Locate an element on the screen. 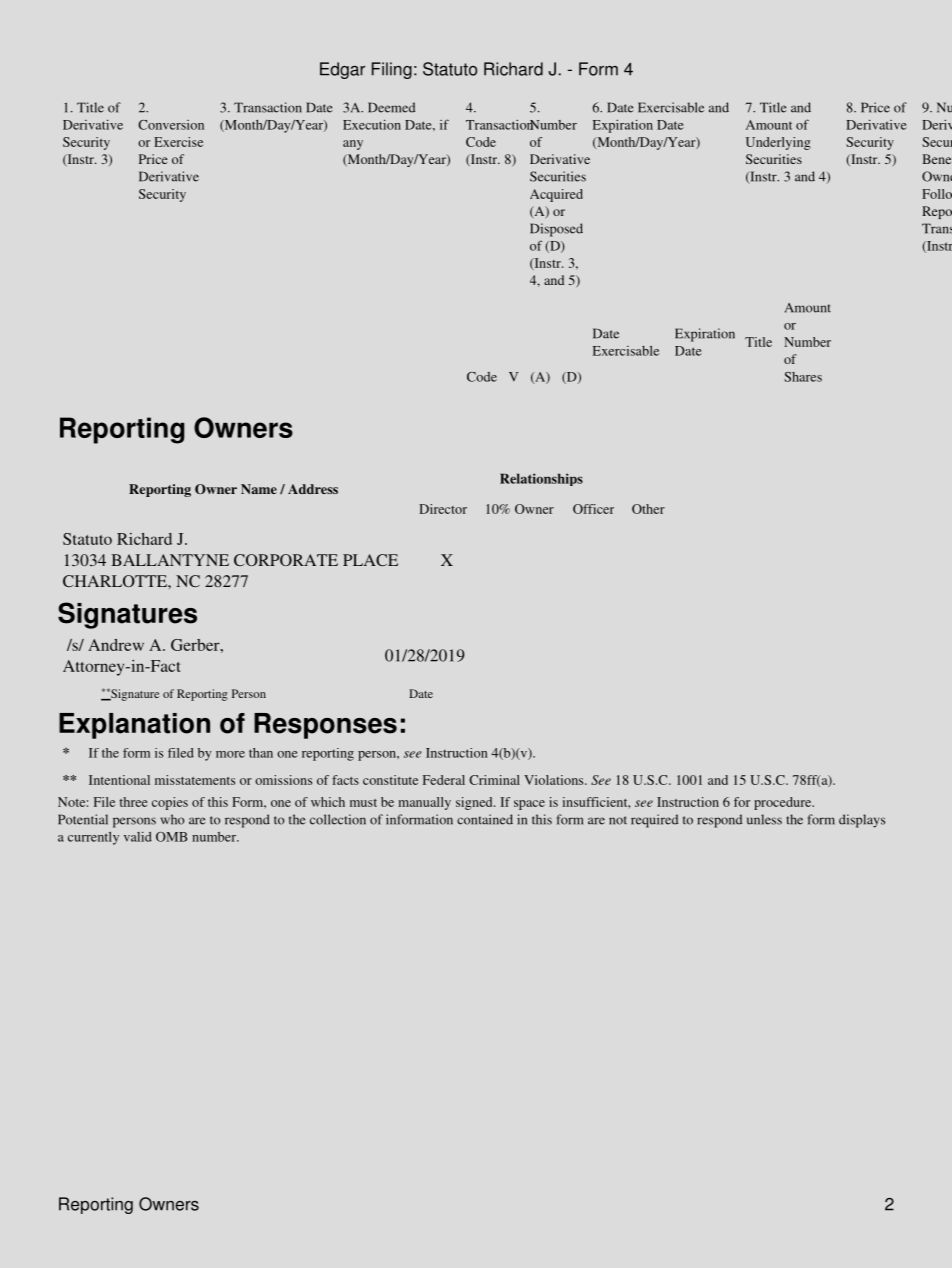 The height and width of the screenshot is (1268, 952). Deemed is located at coordinates (391, 107).
